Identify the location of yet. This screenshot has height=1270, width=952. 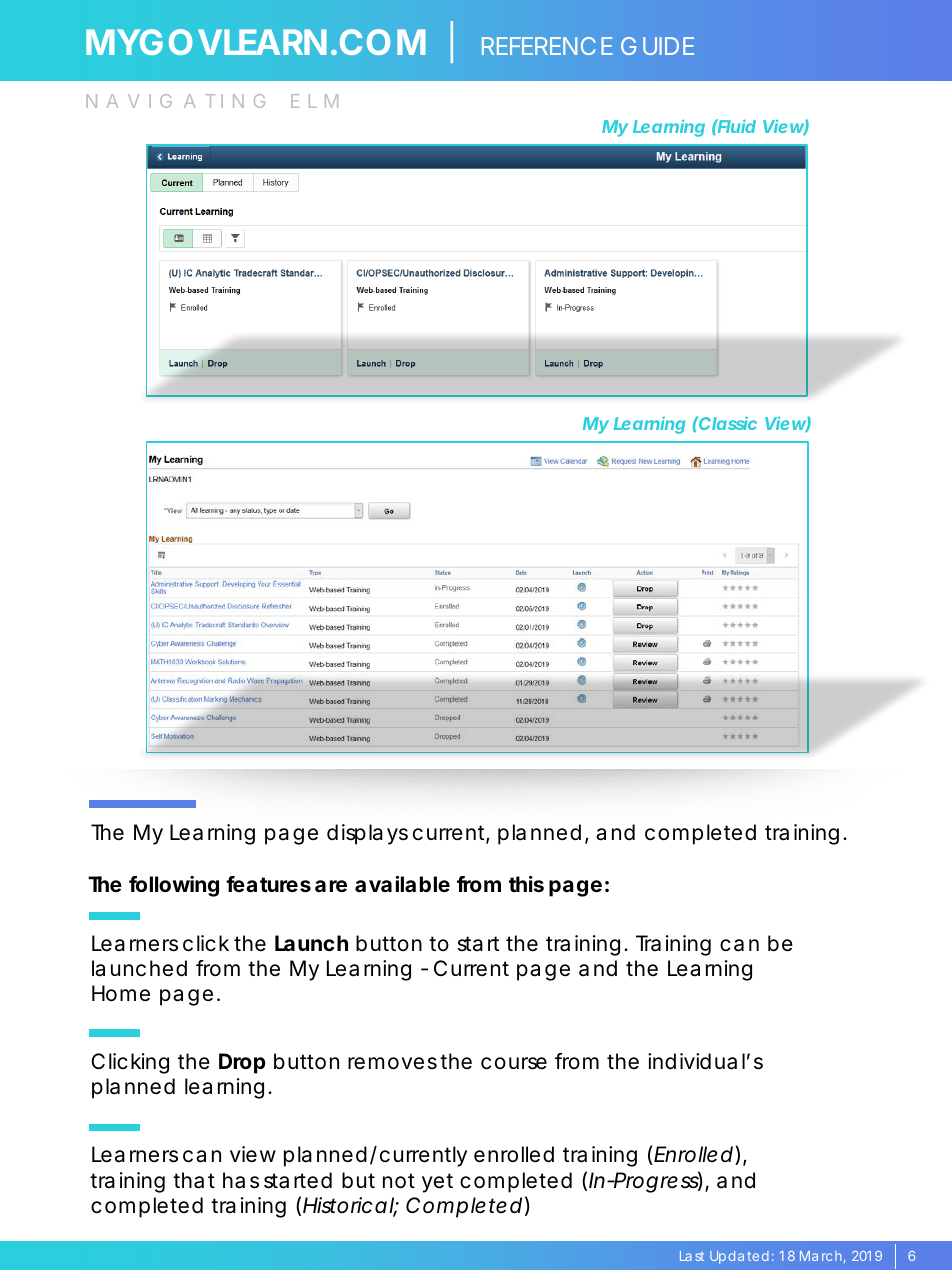
(437, 1183).
